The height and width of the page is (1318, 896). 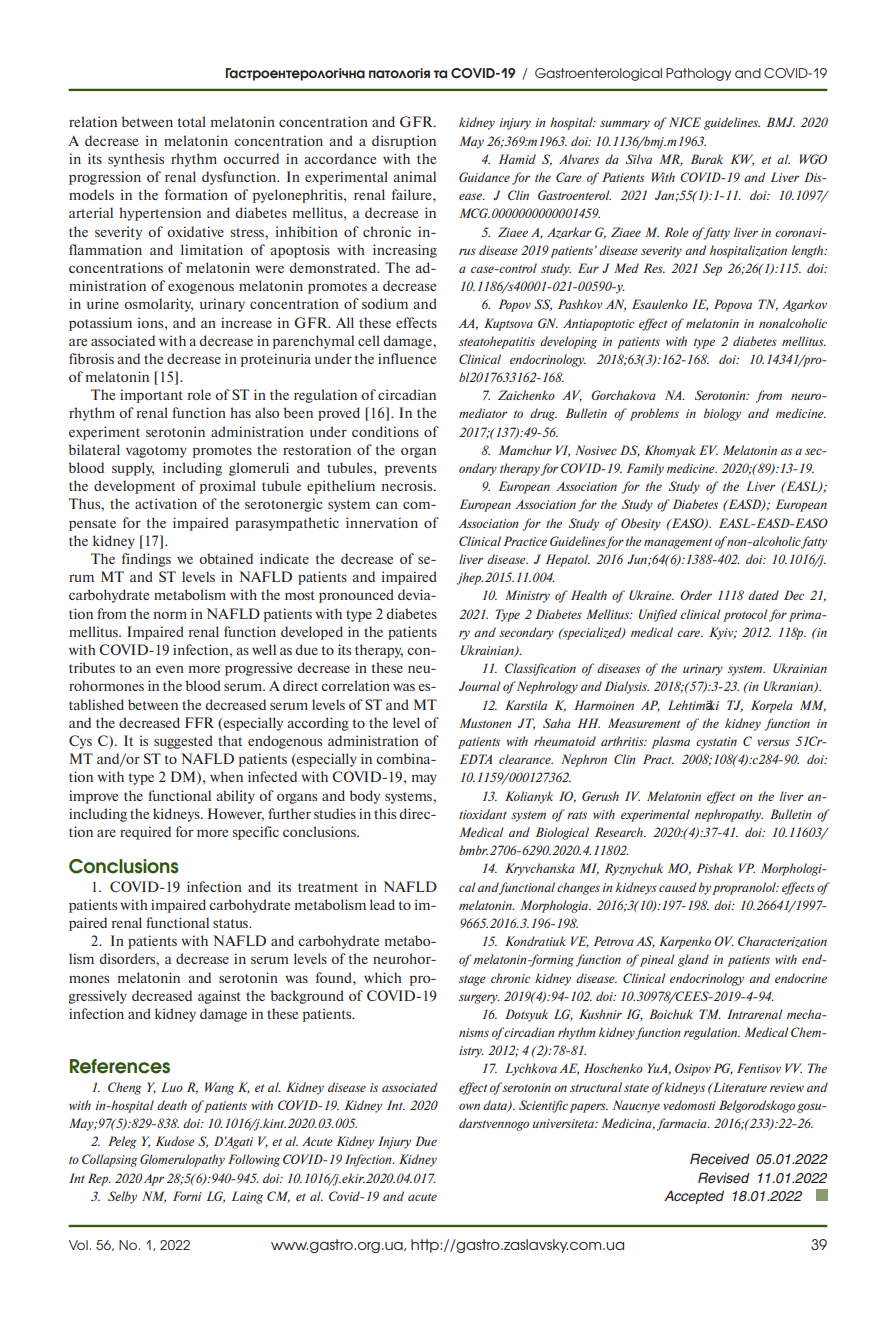 What do you see at coordinates (694, 1197) in the page?
I see `Accepted` at bounding box center [694, 1197].
